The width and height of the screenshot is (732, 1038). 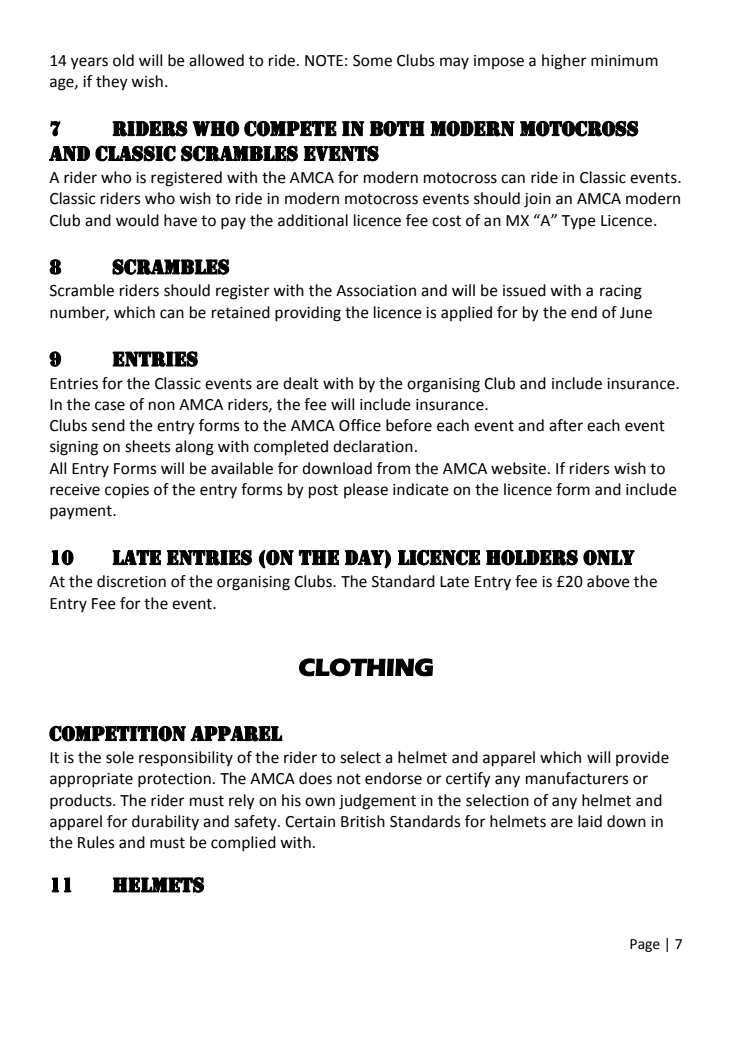 I want to click on Association, so click(x=376, y=291).
